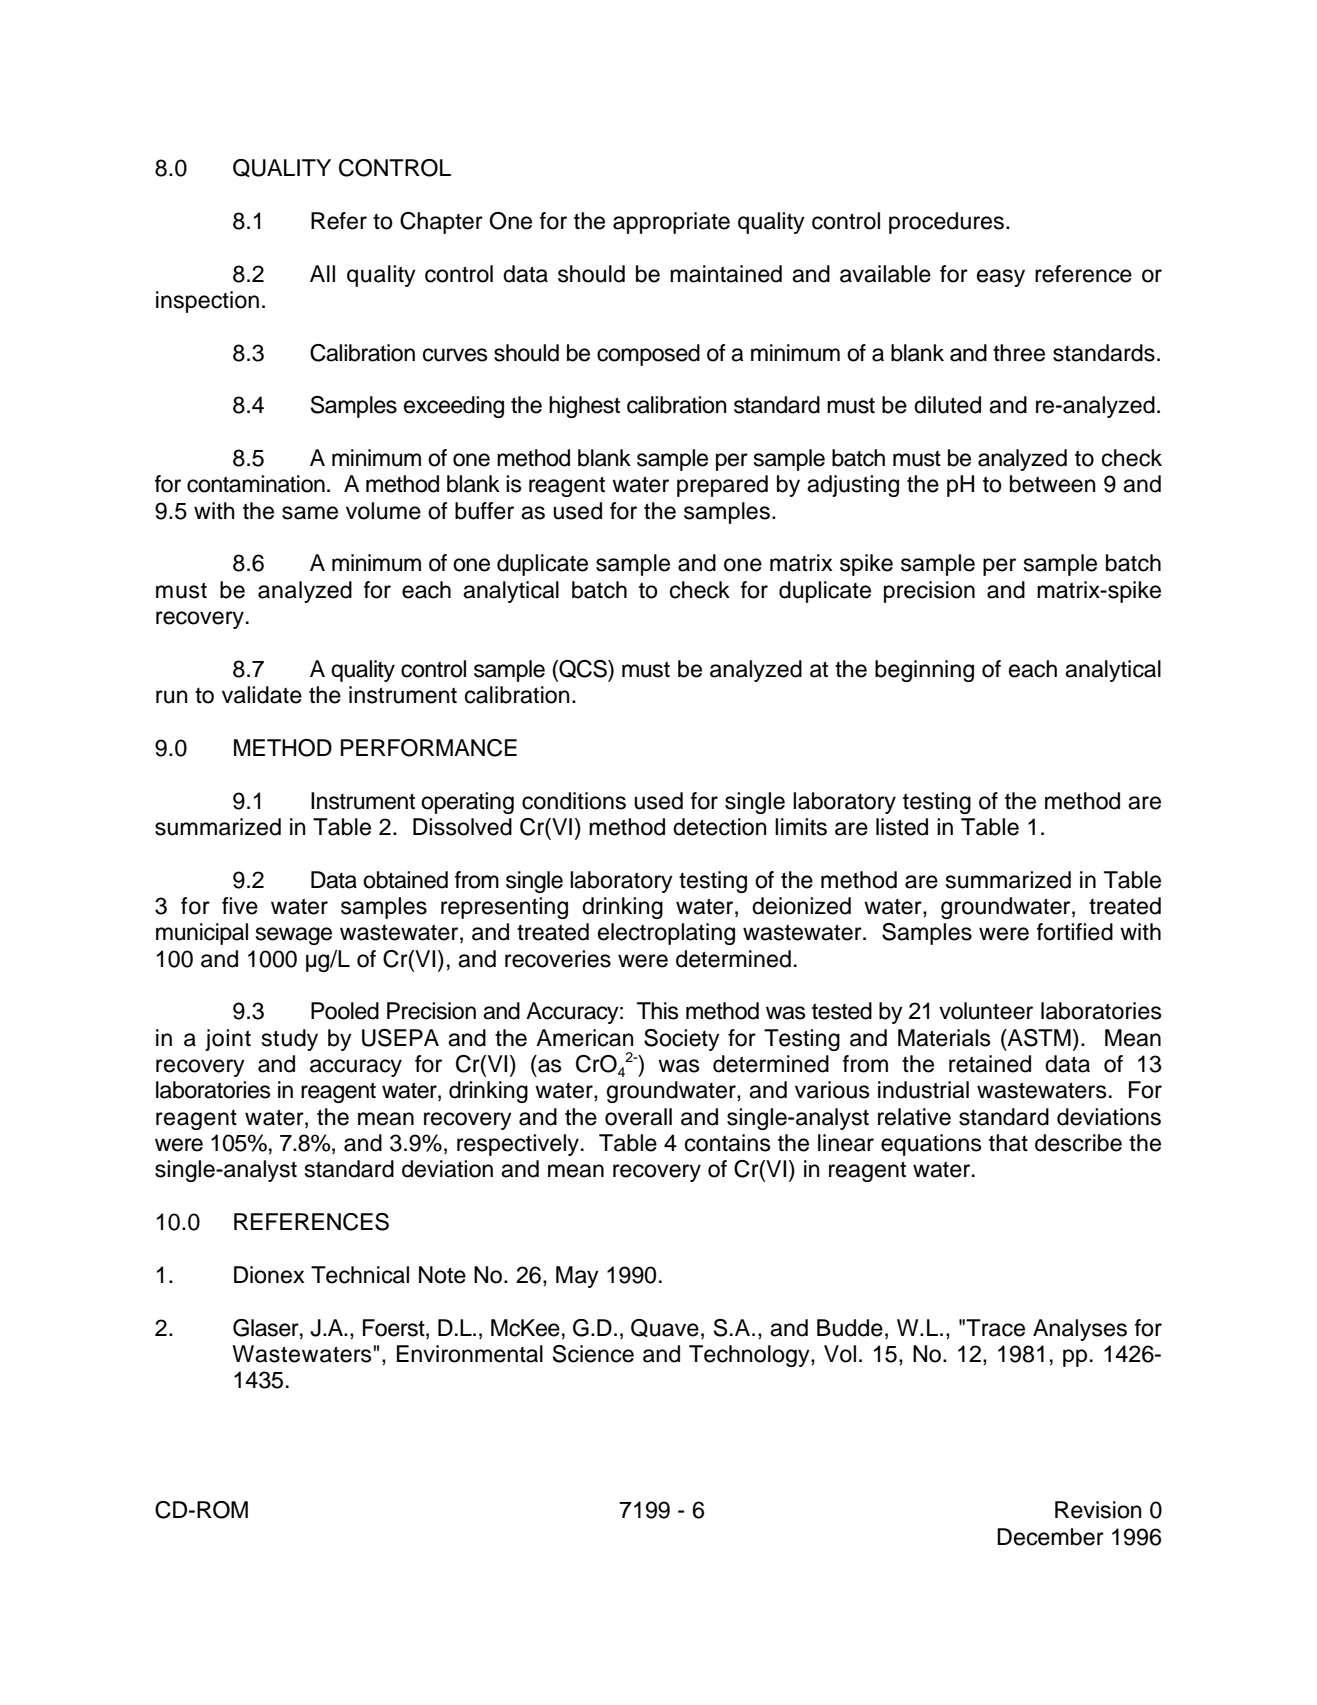  Describe the element at coordinates (924, 671) in the image. I see `beginning` at that location.
